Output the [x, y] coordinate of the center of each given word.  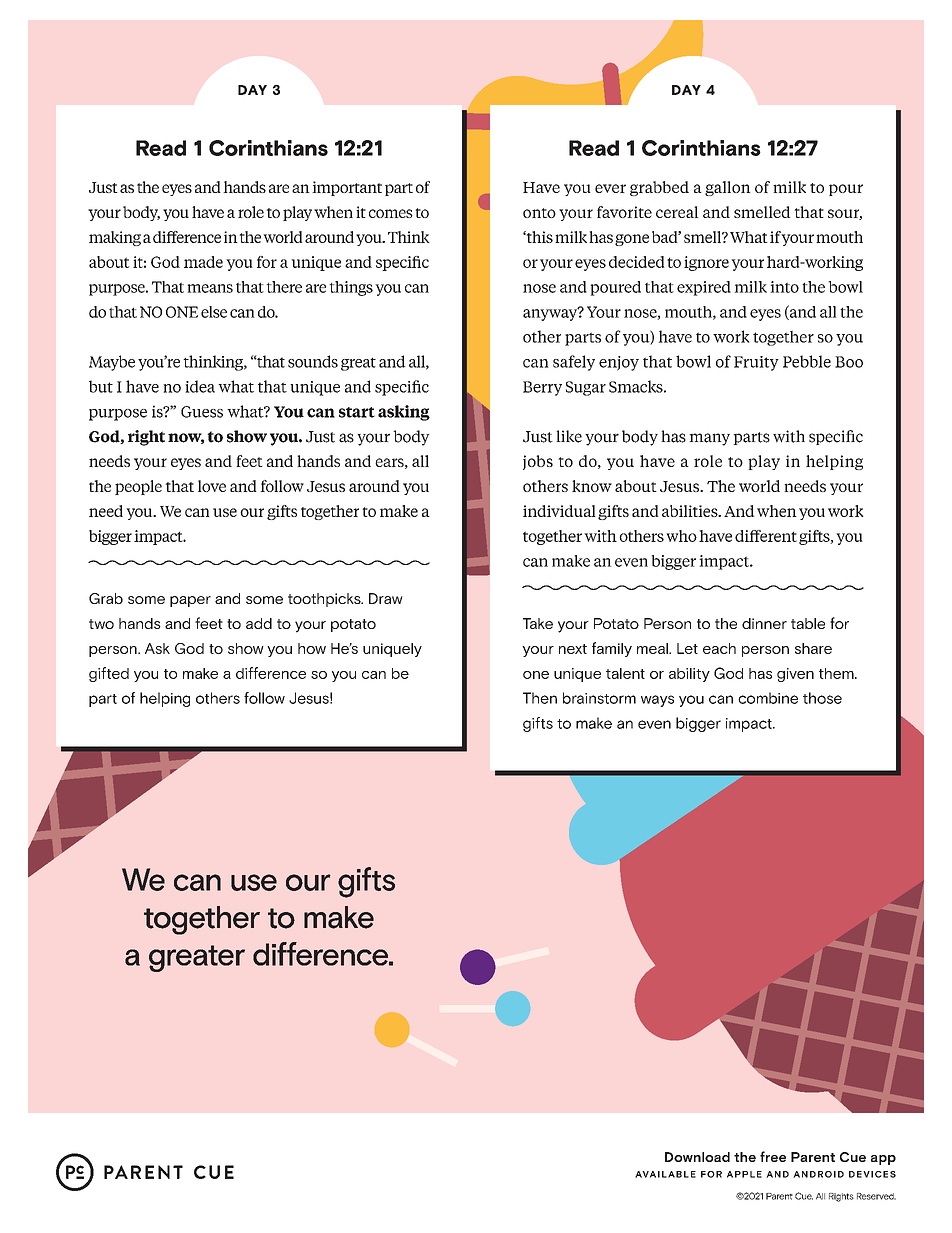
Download [697, 1157]
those [822, 698]
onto [539, 213]
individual [559, 511]
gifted [109, 674]
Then [540, 698]
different [766, 536]
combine [768, 698]
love [212, 486]
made [203, 262]
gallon [728, 188]
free [773, 1156]
